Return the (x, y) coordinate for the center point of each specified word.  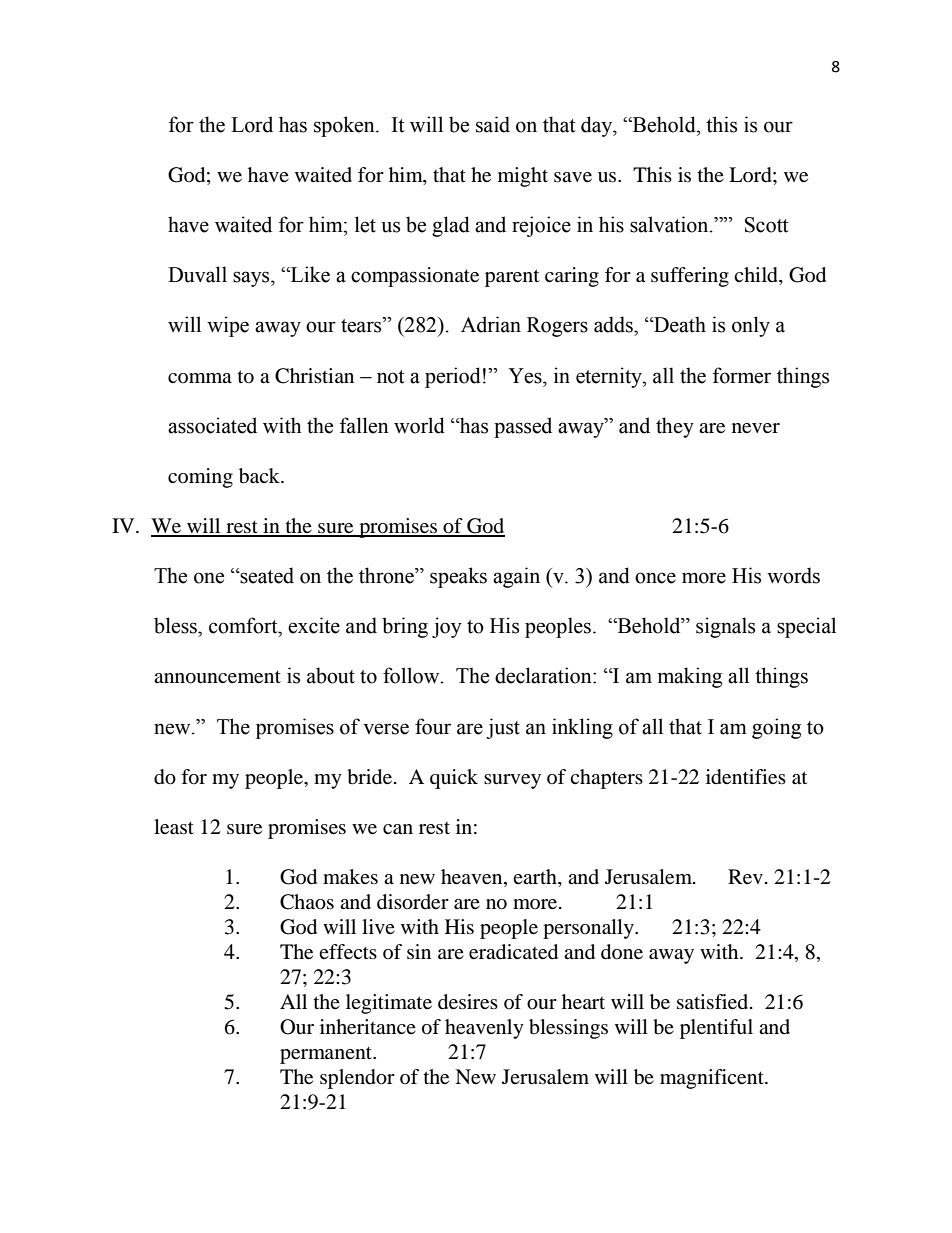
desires (468, 1002)
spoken (345, 126)
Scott (767, 225)
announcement (217, 677)
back (260, 476)
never (756, 428)
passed (523, 427)
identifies (746, 777)
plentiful (716, 1029)
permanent (327, 1055)
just (503, 728)
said (493, 124)
